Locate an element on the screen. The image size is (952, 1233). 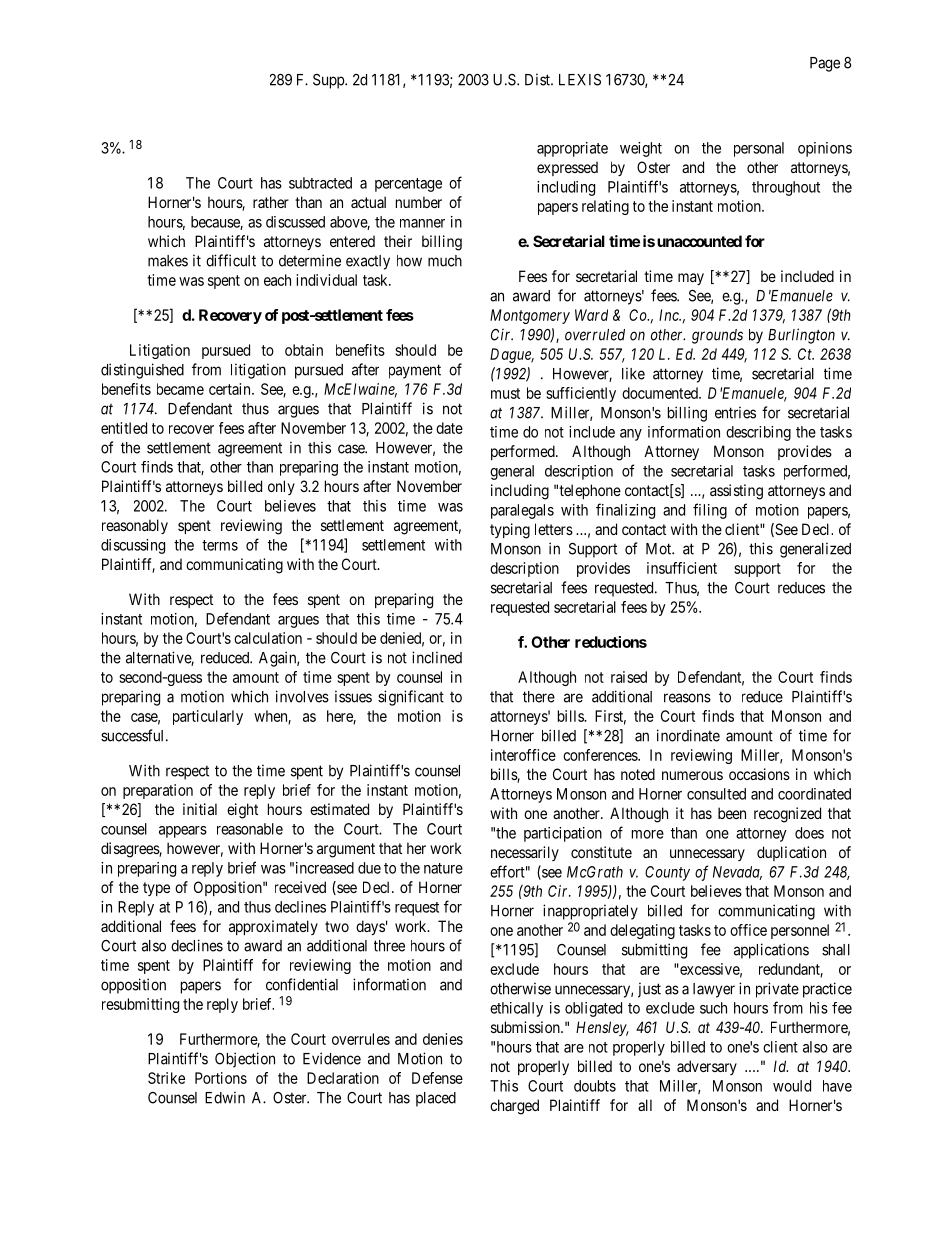
particularly is located at coordinates (208, 717).
